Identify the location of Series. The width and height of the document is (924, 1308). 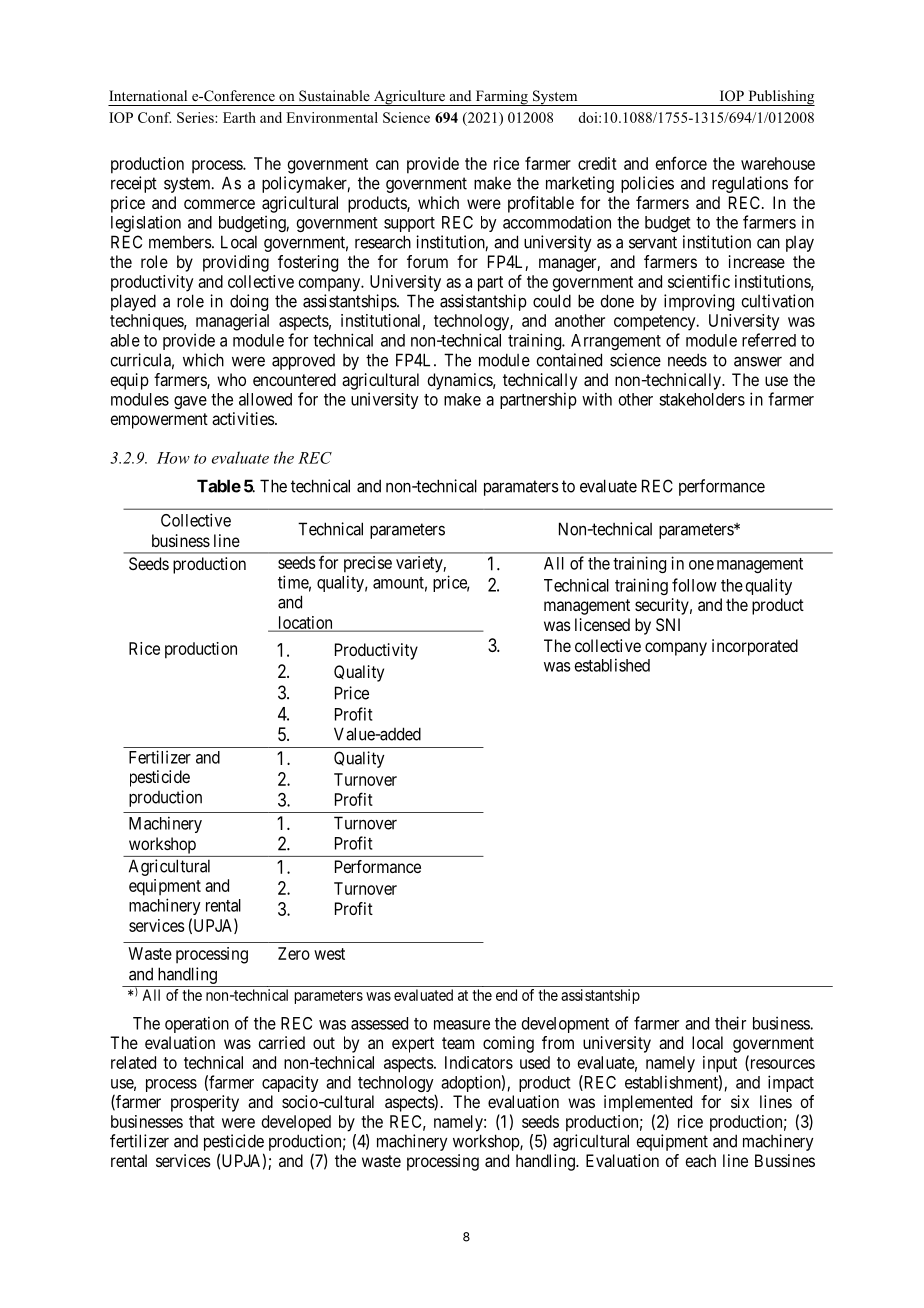
(196, 117).
